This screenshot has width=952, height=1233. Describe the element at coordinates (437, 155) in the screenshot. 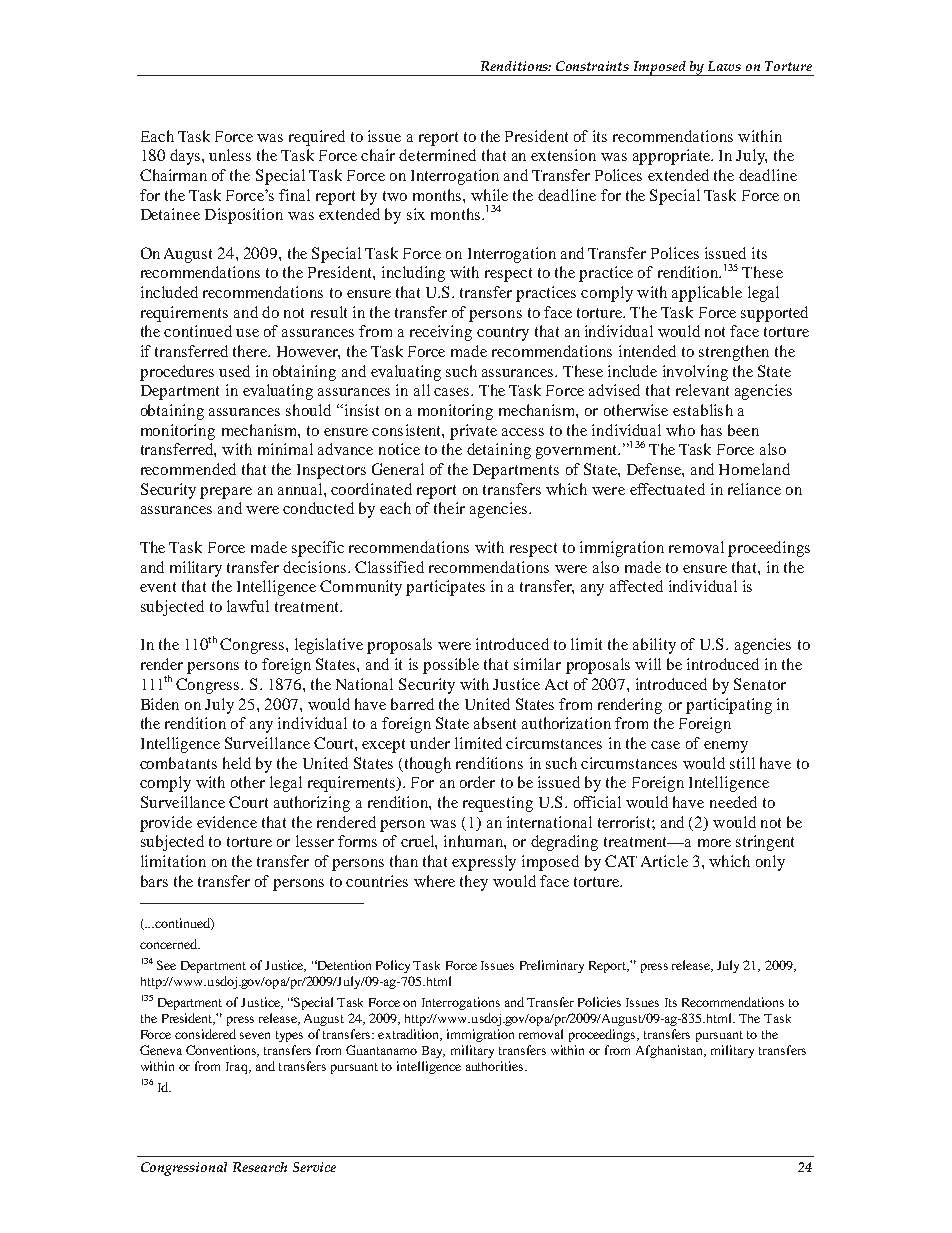

I see `determined` at that location.
